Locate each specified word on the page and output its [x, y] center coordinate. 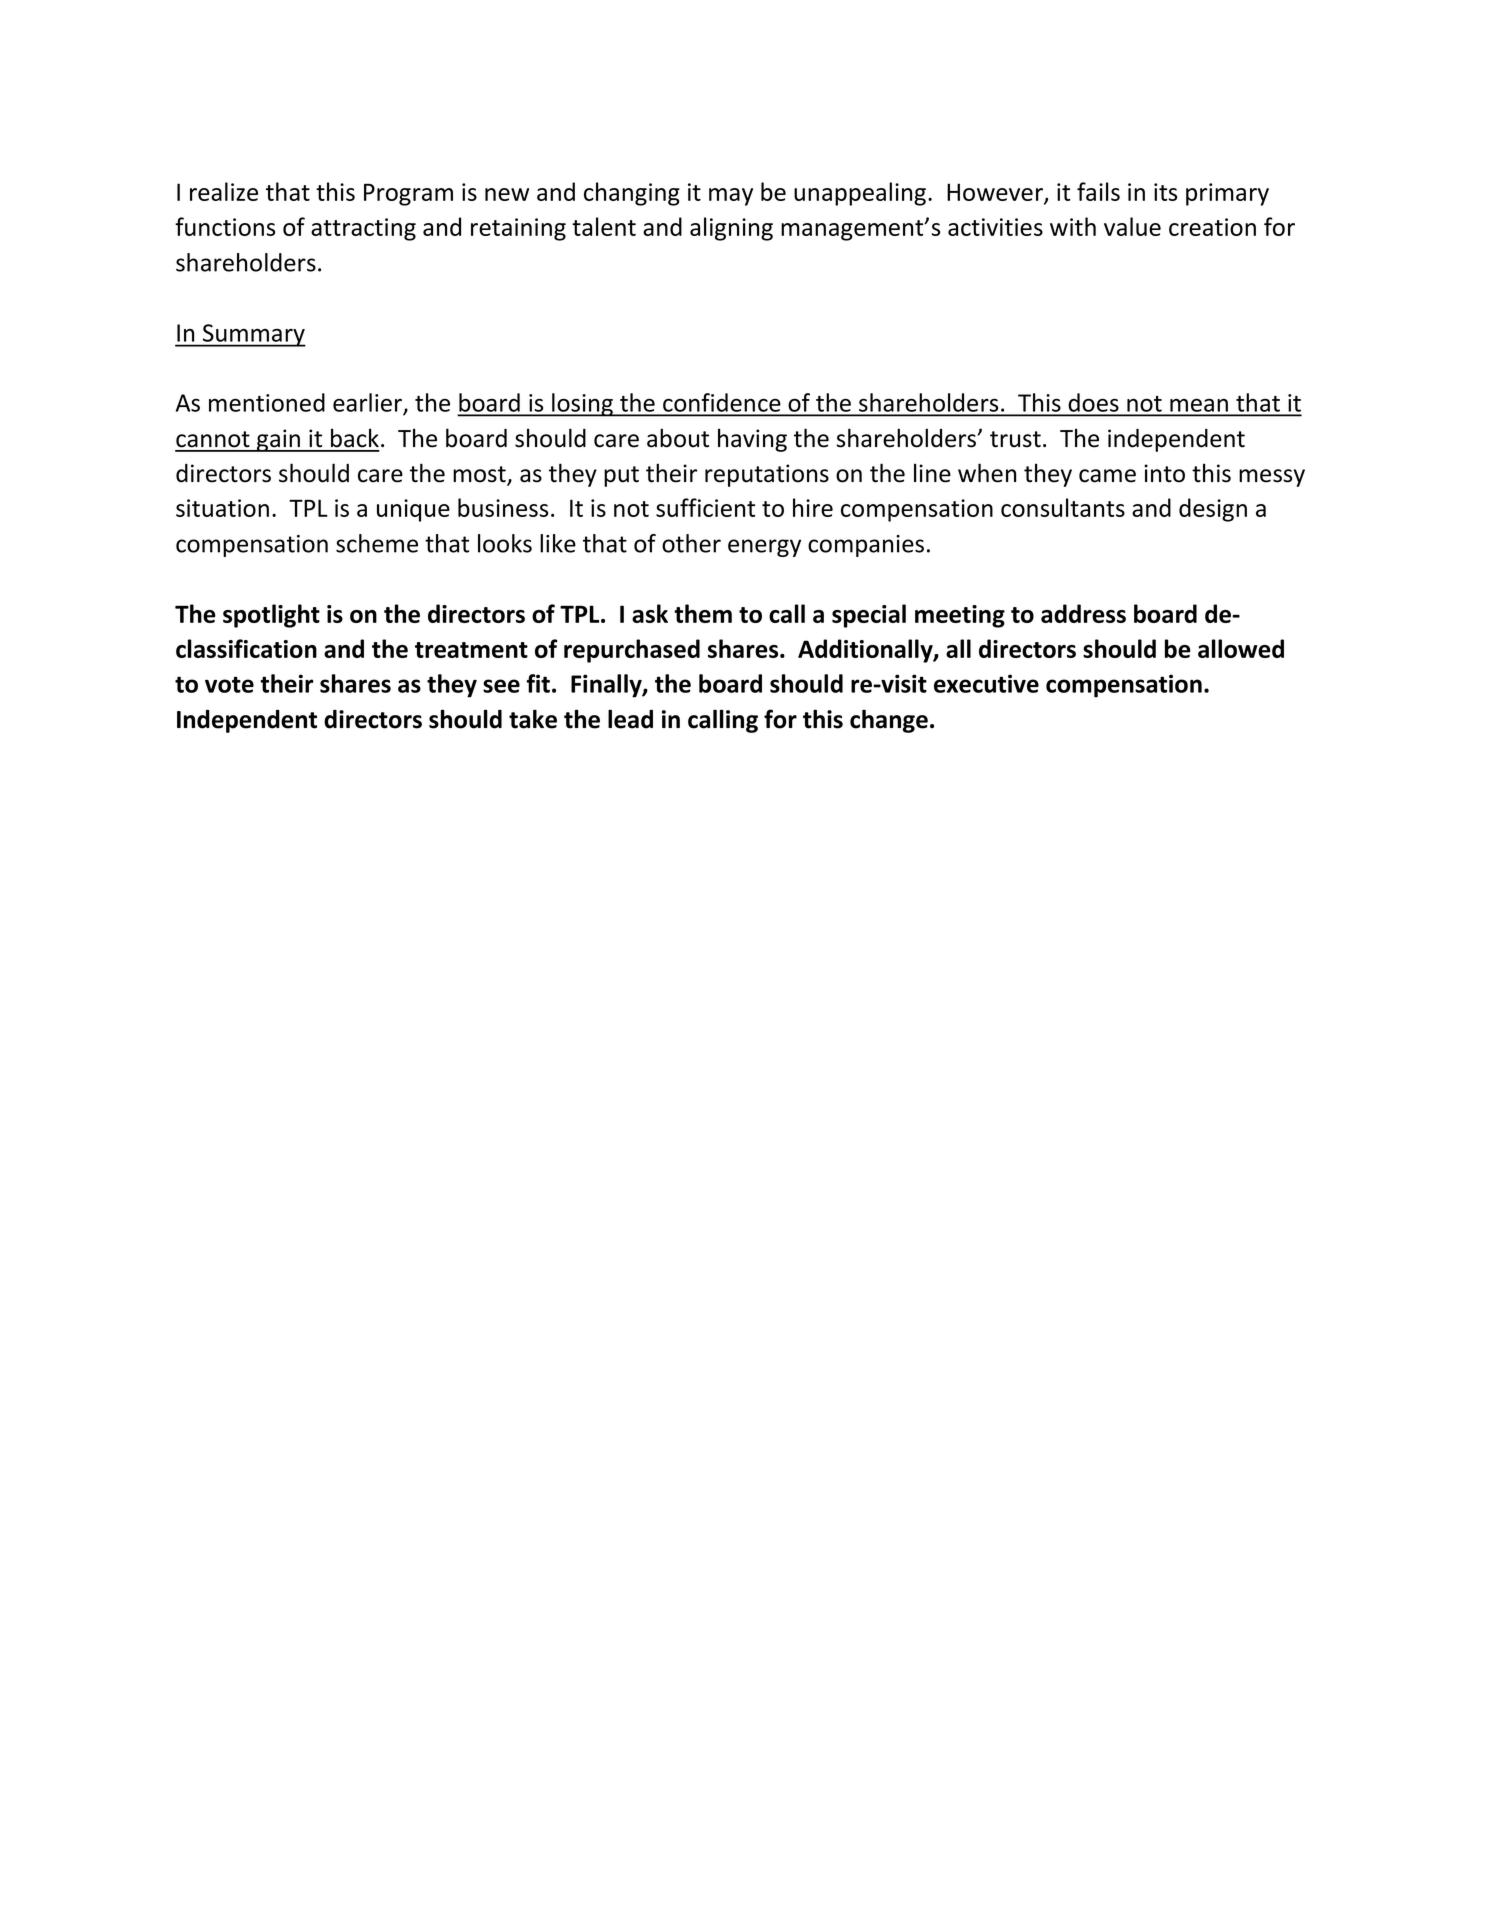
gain [279, 440]
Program [408, 194]
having [752, 440]
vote [229, 684]
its [1165, 192]
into [1164, 473]
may [731, 197]
